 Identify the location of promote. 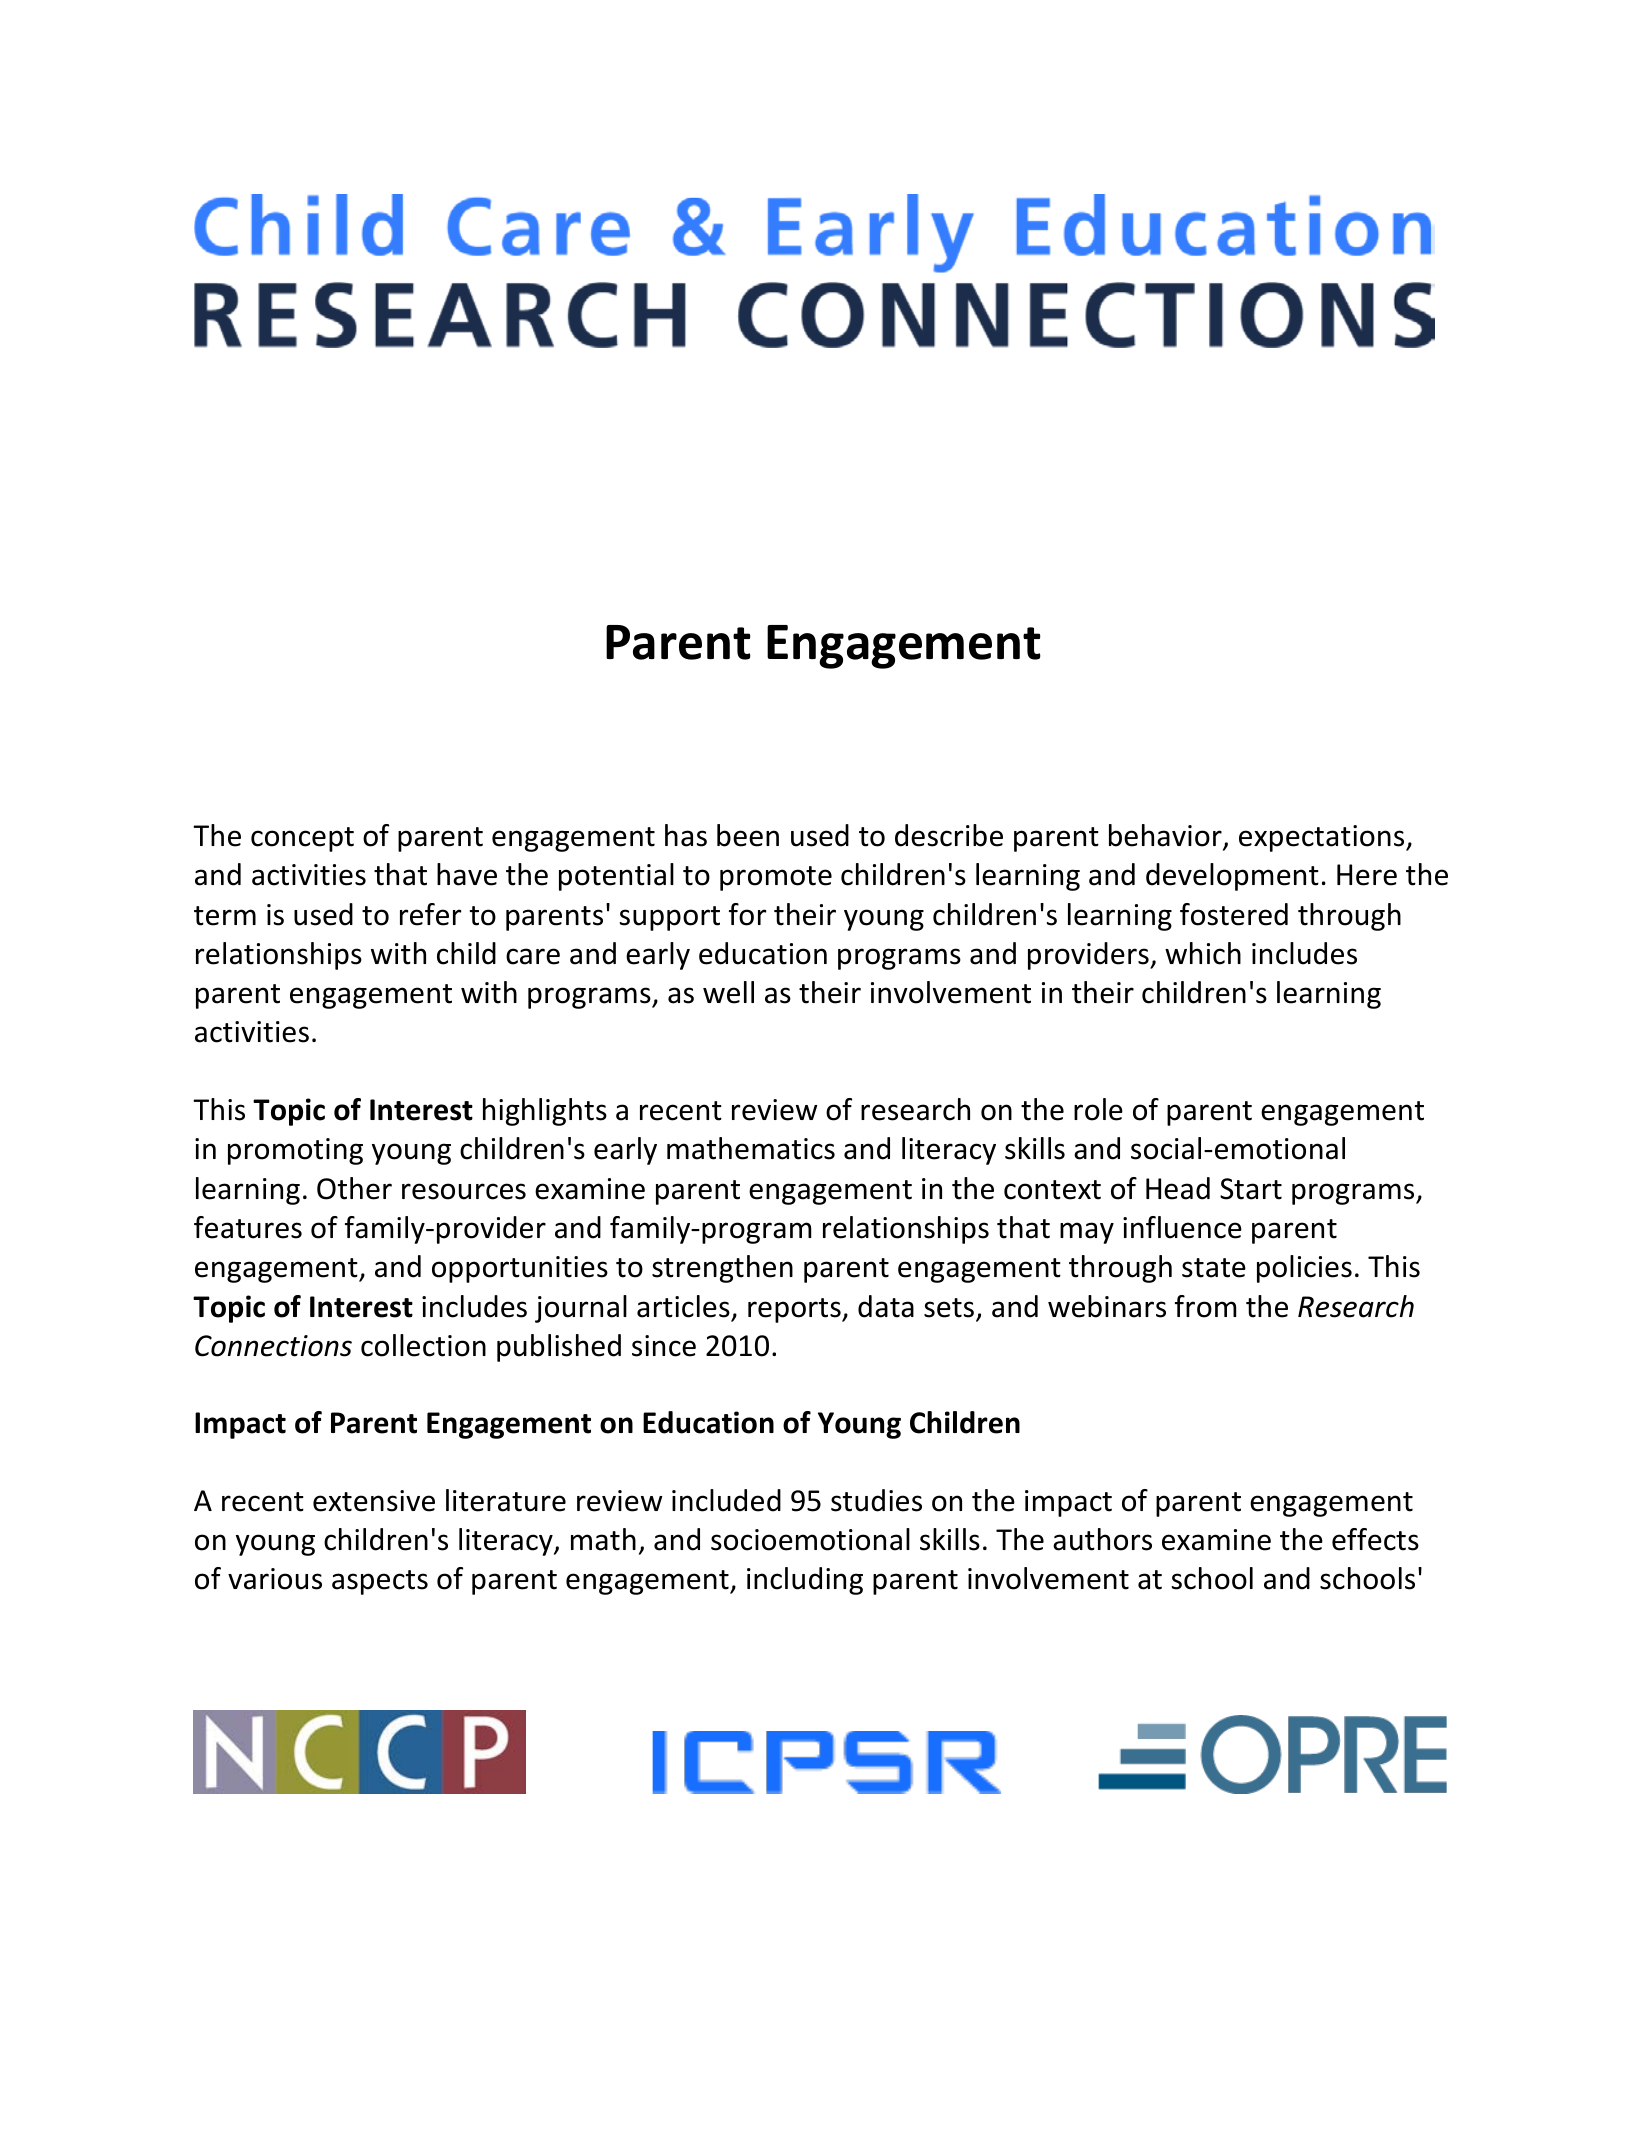
(776, 878).
